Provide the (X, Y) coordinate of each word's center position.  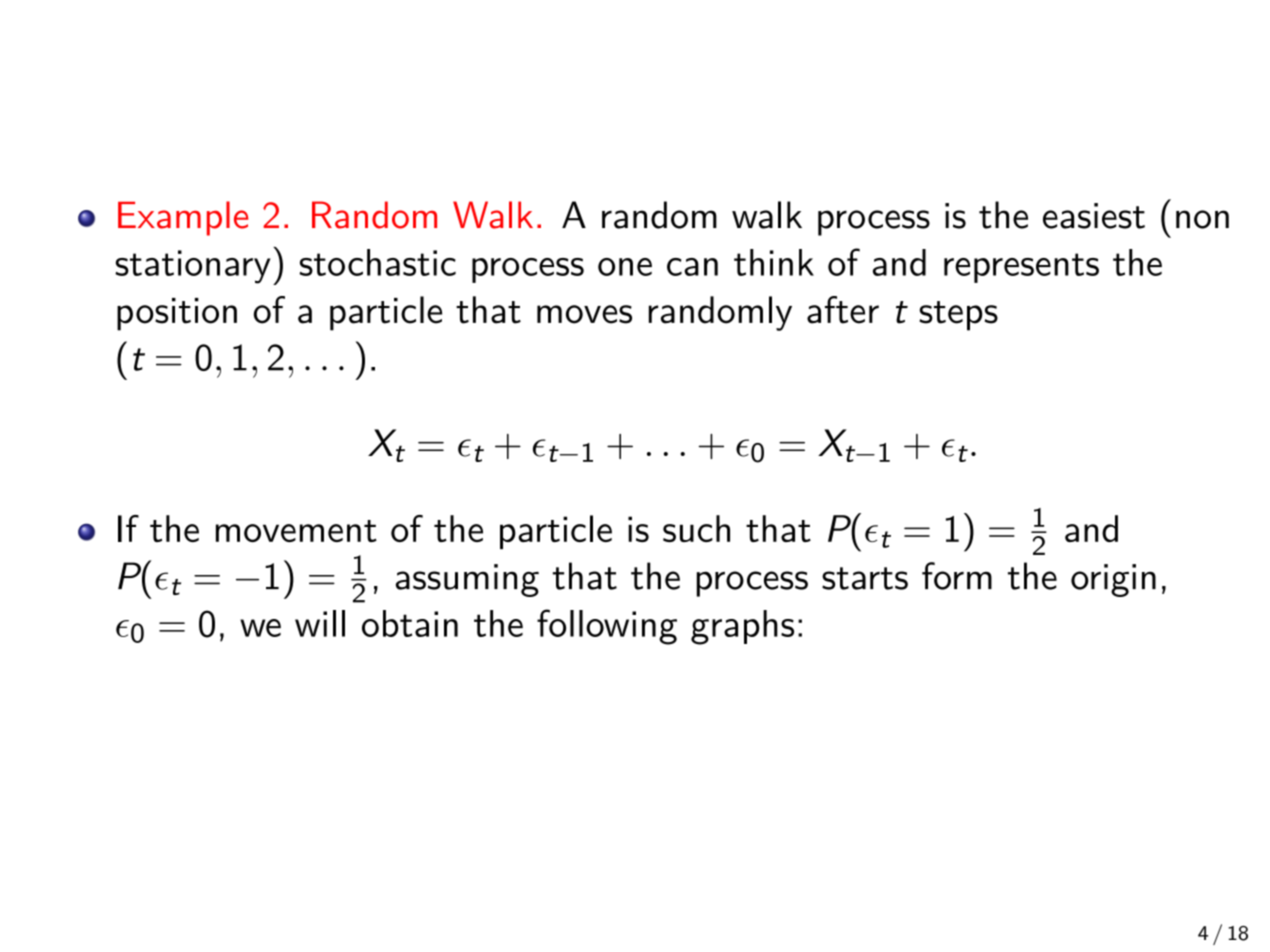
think (774, 262)
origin (1113, 580)
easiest (1094, 216)
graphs (742, 627)
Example (183, 218)
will (320, 623)
